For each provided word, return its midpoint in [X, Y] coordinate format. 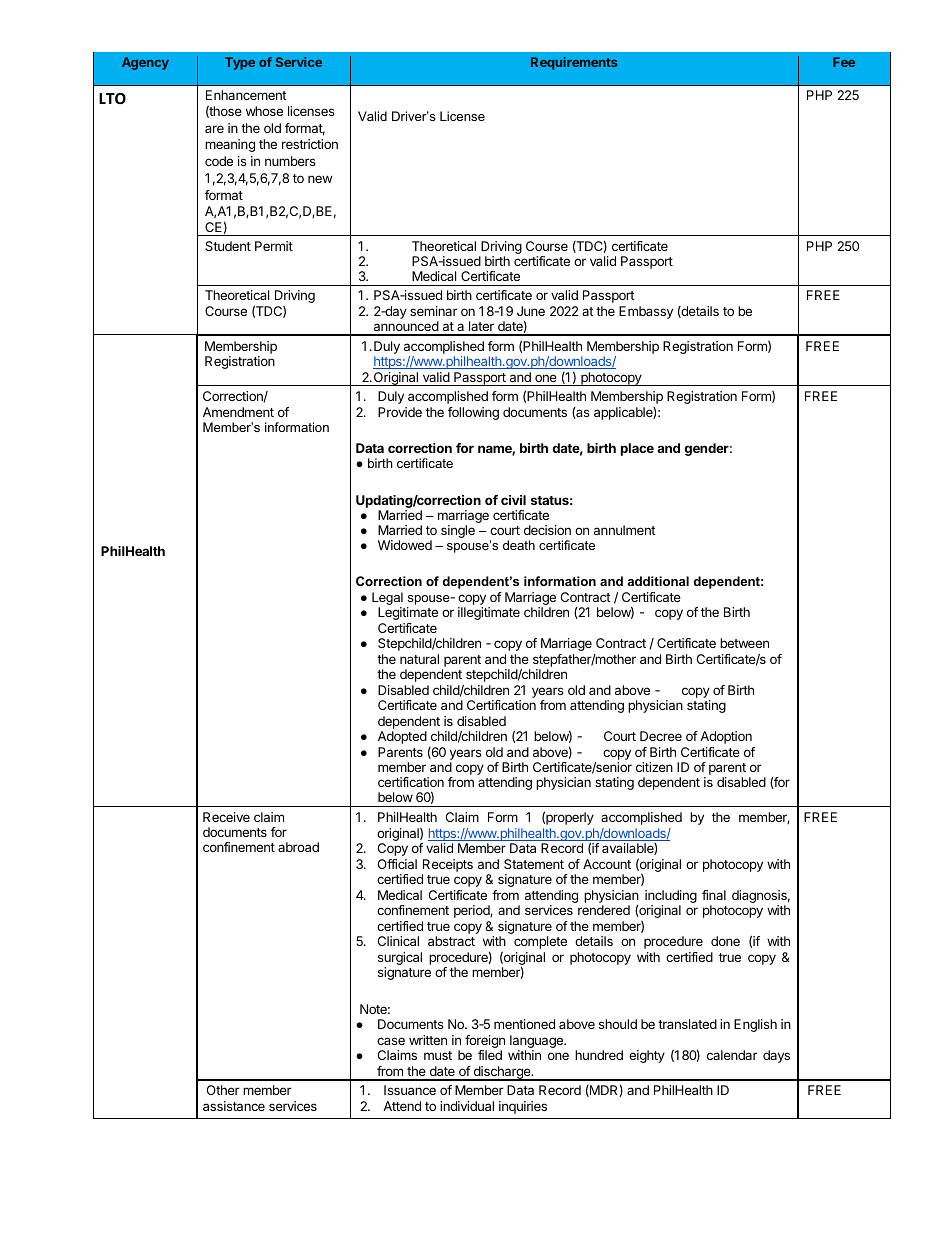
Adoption [726, 737]
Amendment [238, 412]
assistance [234, 1106]
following [473, 413]
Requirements [574, 63]
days [776, 1056]
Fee [844, 62]
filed [490, 1055]
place [637, 449]
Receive [226, 817]
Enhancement [246, 95]
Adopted [402, 737]
